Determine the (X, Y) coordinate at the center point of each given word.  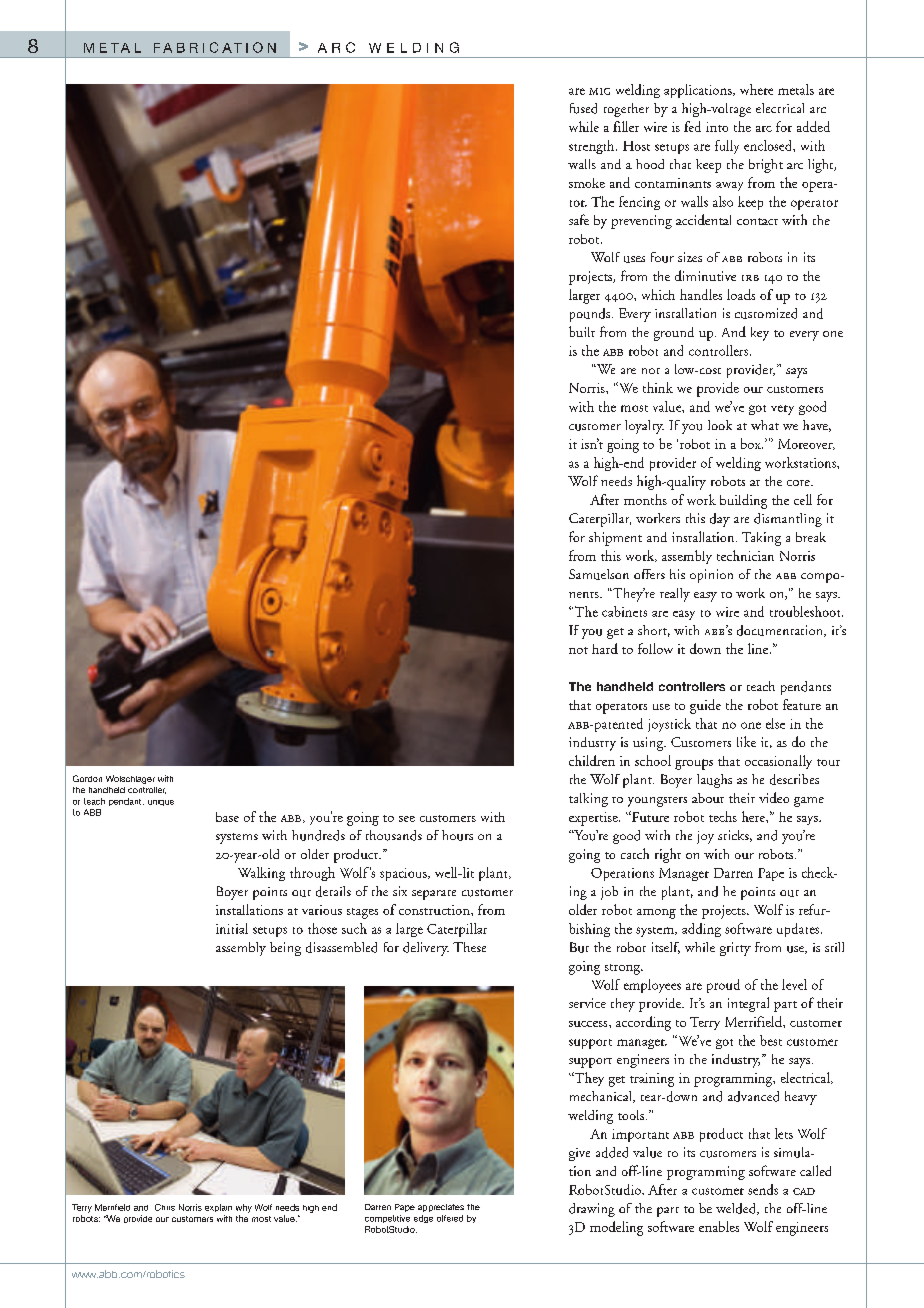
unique (161, 803)
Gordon (87, 778)
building (743, 501)
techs (723, 816)
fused (583, 108)
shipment (615, 539)
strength (593, 147)
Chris (165, 1207)
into (717, 127)
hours (457, 835)
